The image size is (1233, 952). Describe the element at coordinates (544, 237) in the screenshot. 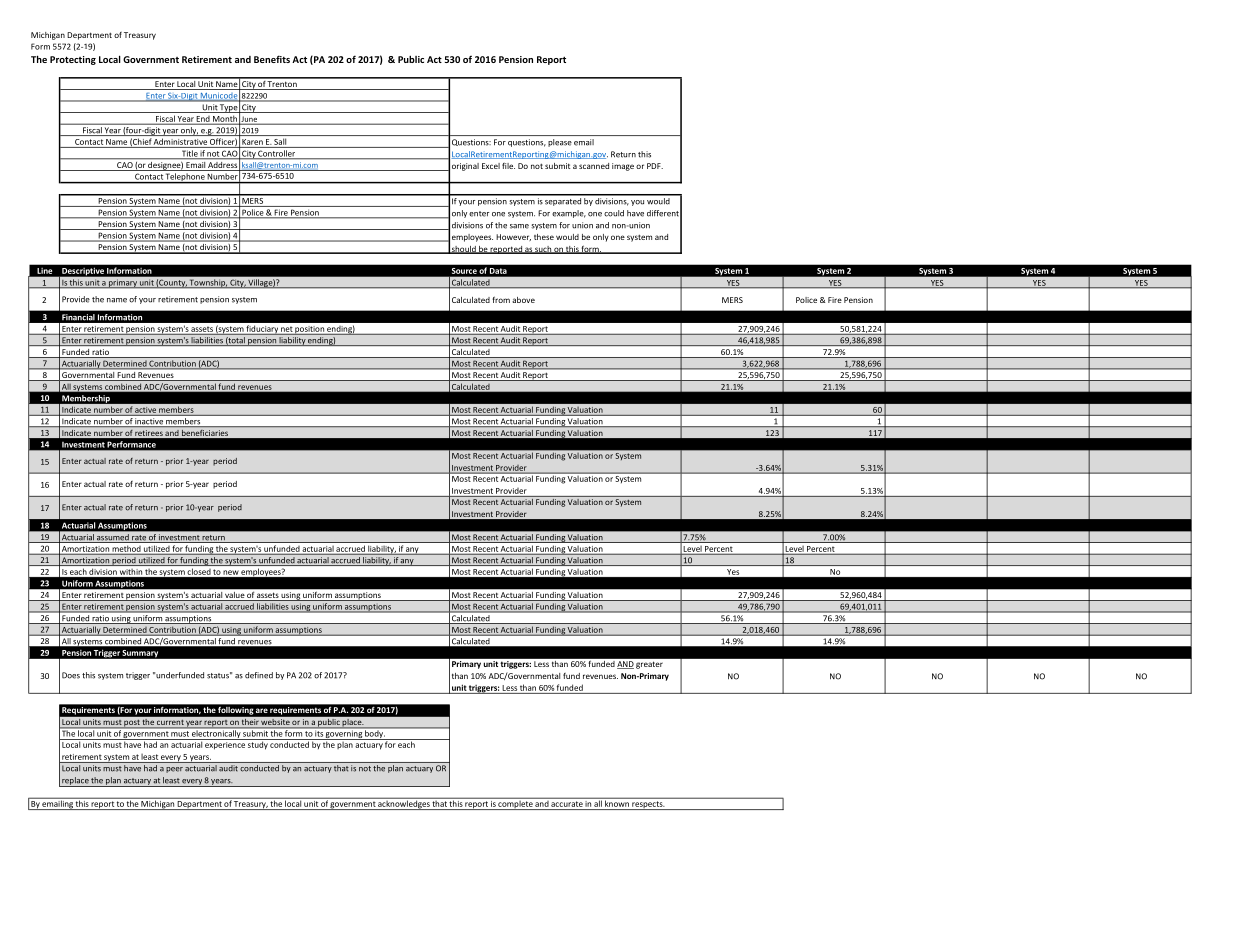

I see `these` at that location.
